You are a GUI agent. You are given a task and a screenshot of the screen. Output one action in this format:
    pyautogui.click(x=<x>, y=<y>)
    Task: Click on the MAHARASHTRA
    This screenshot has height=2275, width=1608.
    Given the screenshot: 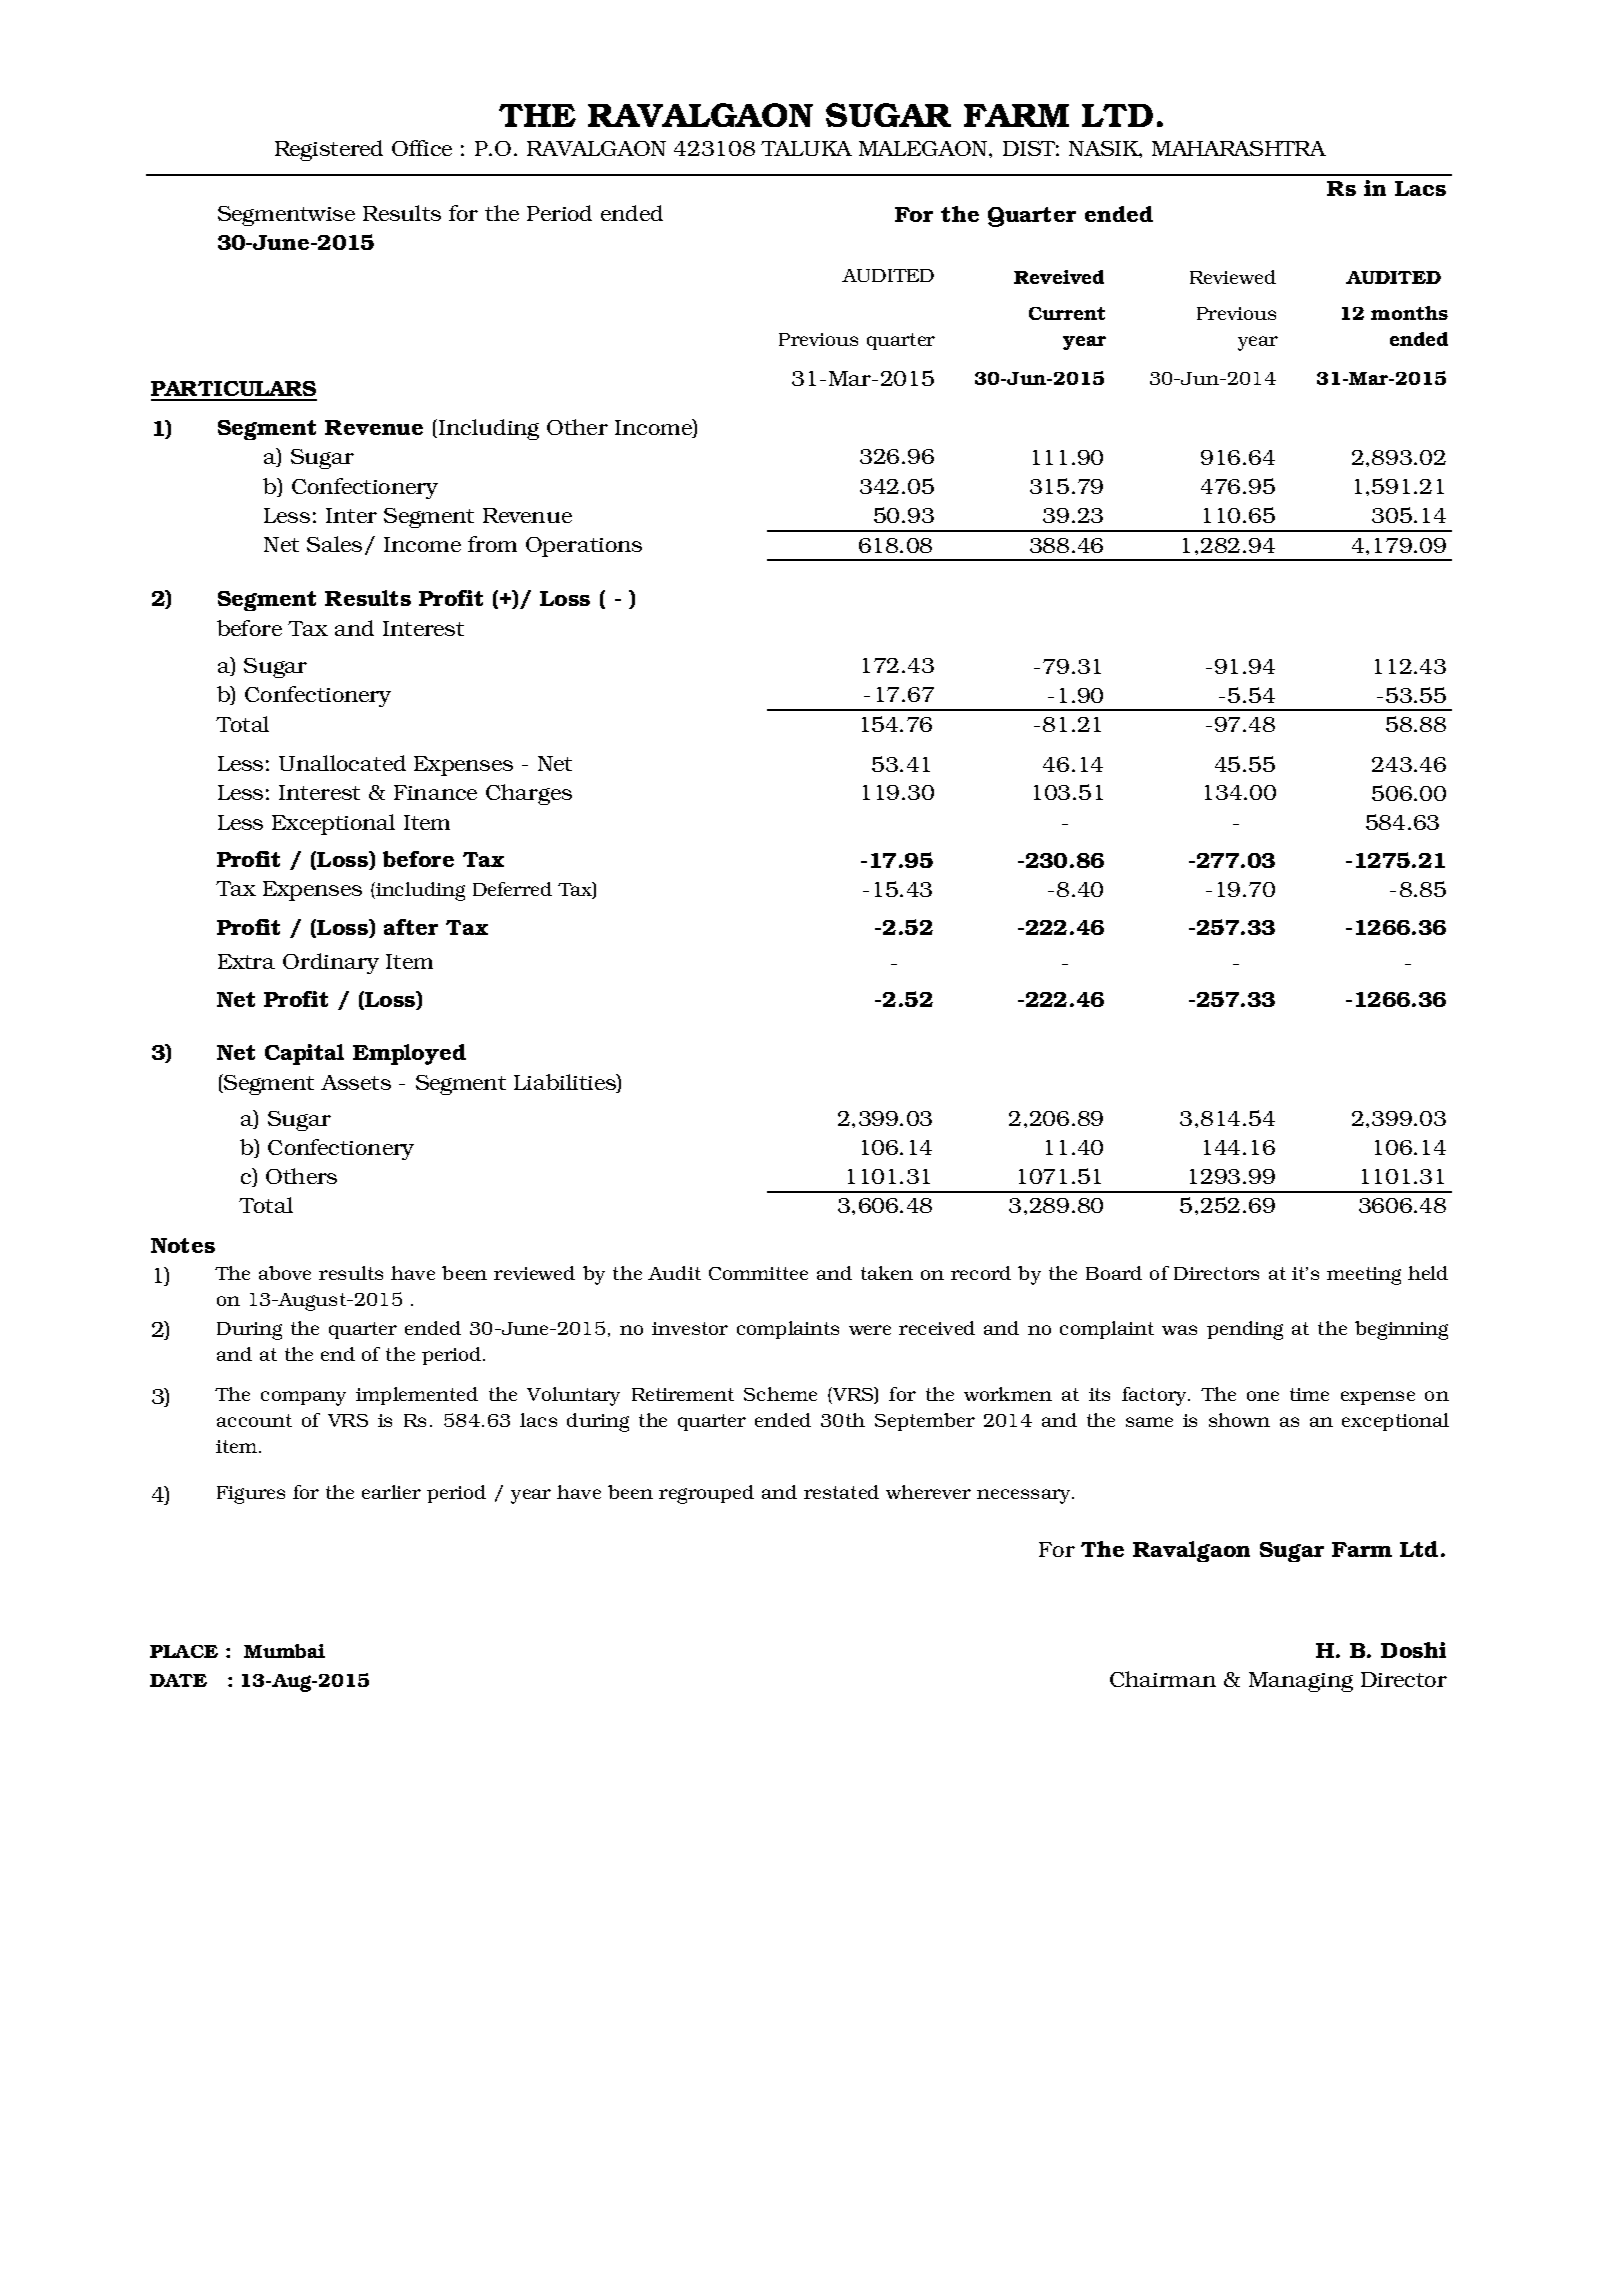 What is the action you would take?
    pyautogui.click(x=1239, y=148)
